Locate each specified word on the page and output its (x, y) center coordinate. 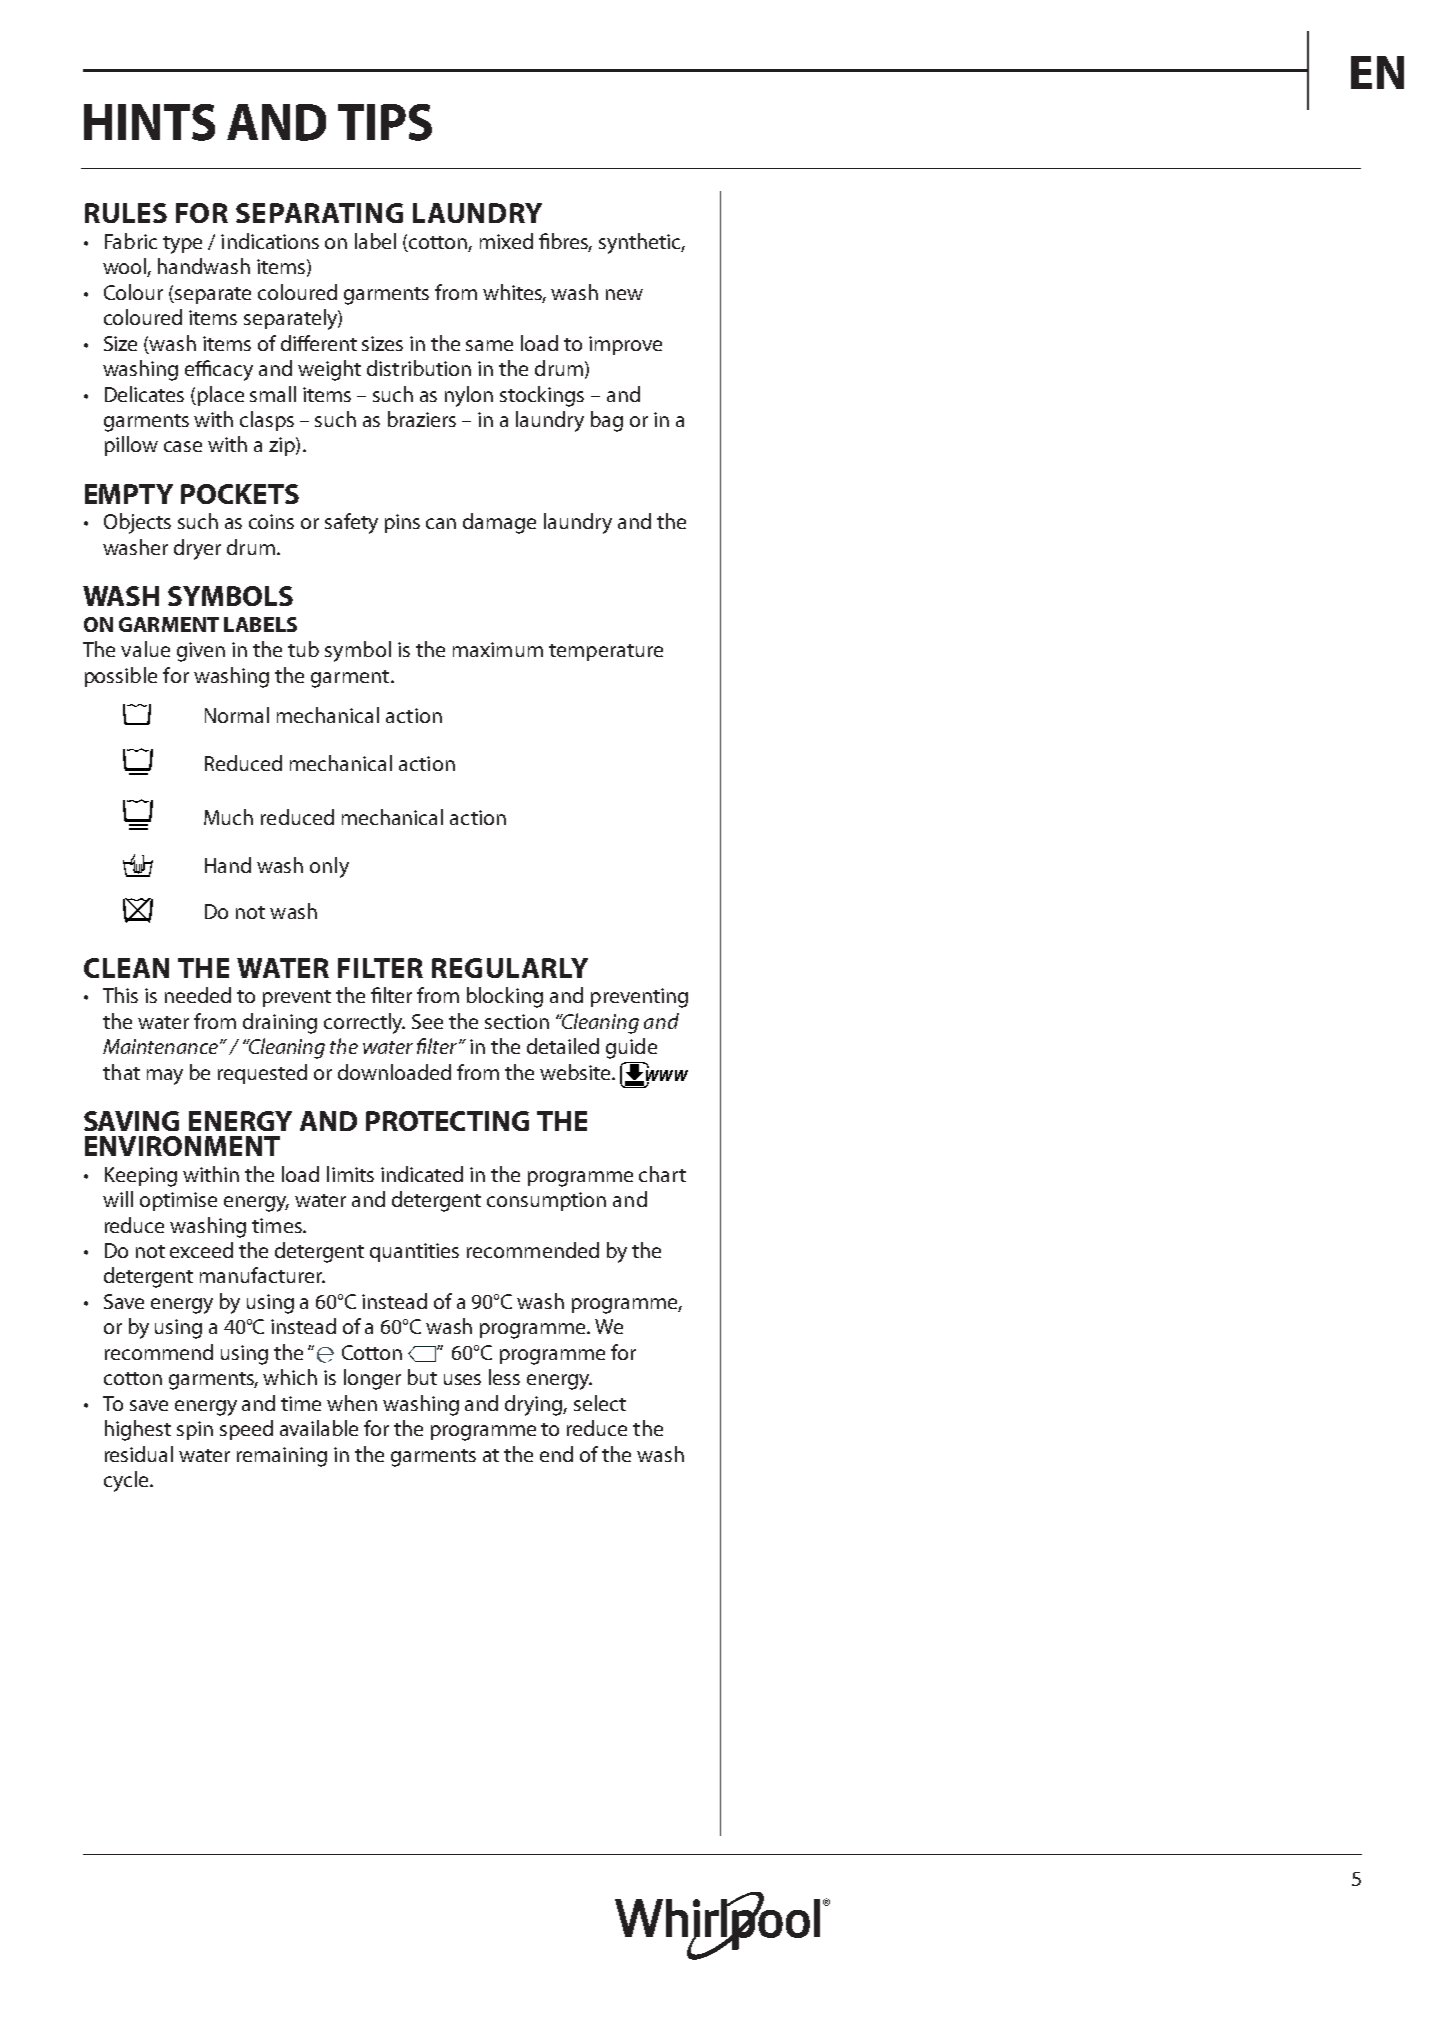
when (352, 1403)
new (624, 294)
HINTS (149, 122)
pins (402, 523)
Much (228, 817)
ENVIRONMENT (182, 1146)
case (183, 446)
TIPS (385, 122)
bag (607, 421)
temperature (606, 652)
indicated (422, 1174)
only (329, 867)
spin (195, 1430)
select (600, 1403)
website (576, 1072)
